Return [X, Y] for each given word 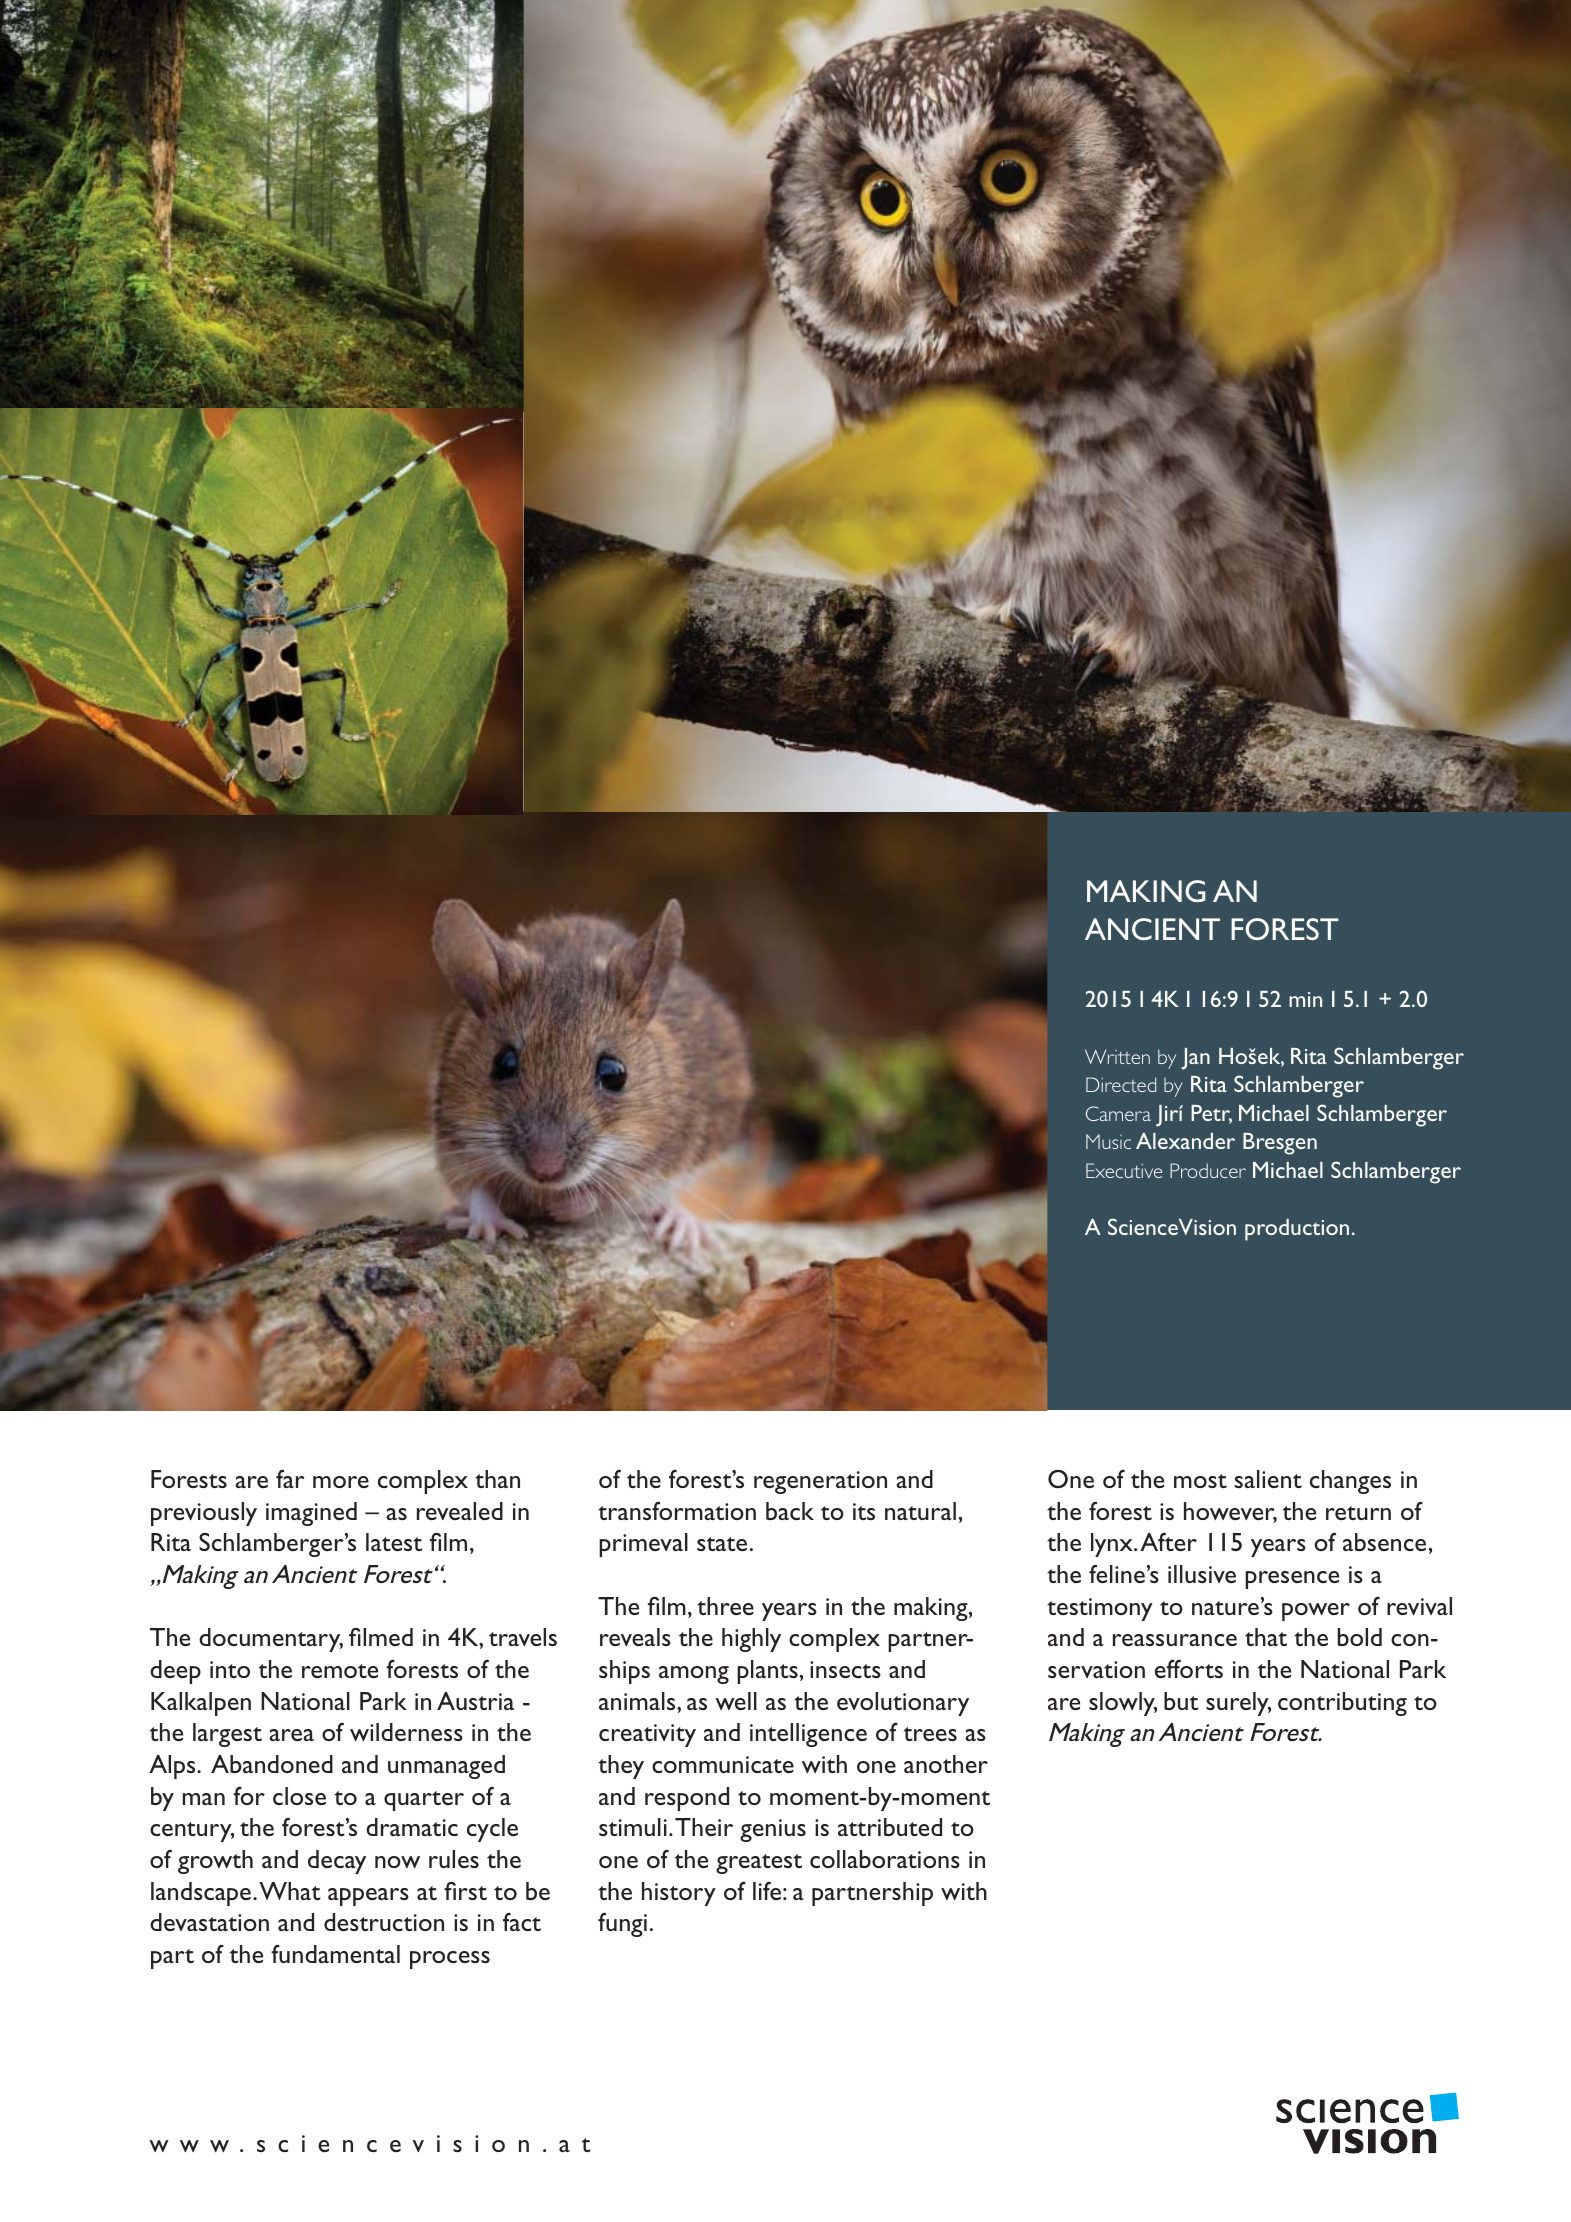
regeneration [820, 1482]
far [290, 1479]
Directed [1121, 1084]
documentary [271, 1640]
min [1305, 999]
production [1297, 1230]
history [679, 1894]
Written [1117, 1056]
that [1266, 1637]
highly [751, 1640]
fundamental [335, 1954]
